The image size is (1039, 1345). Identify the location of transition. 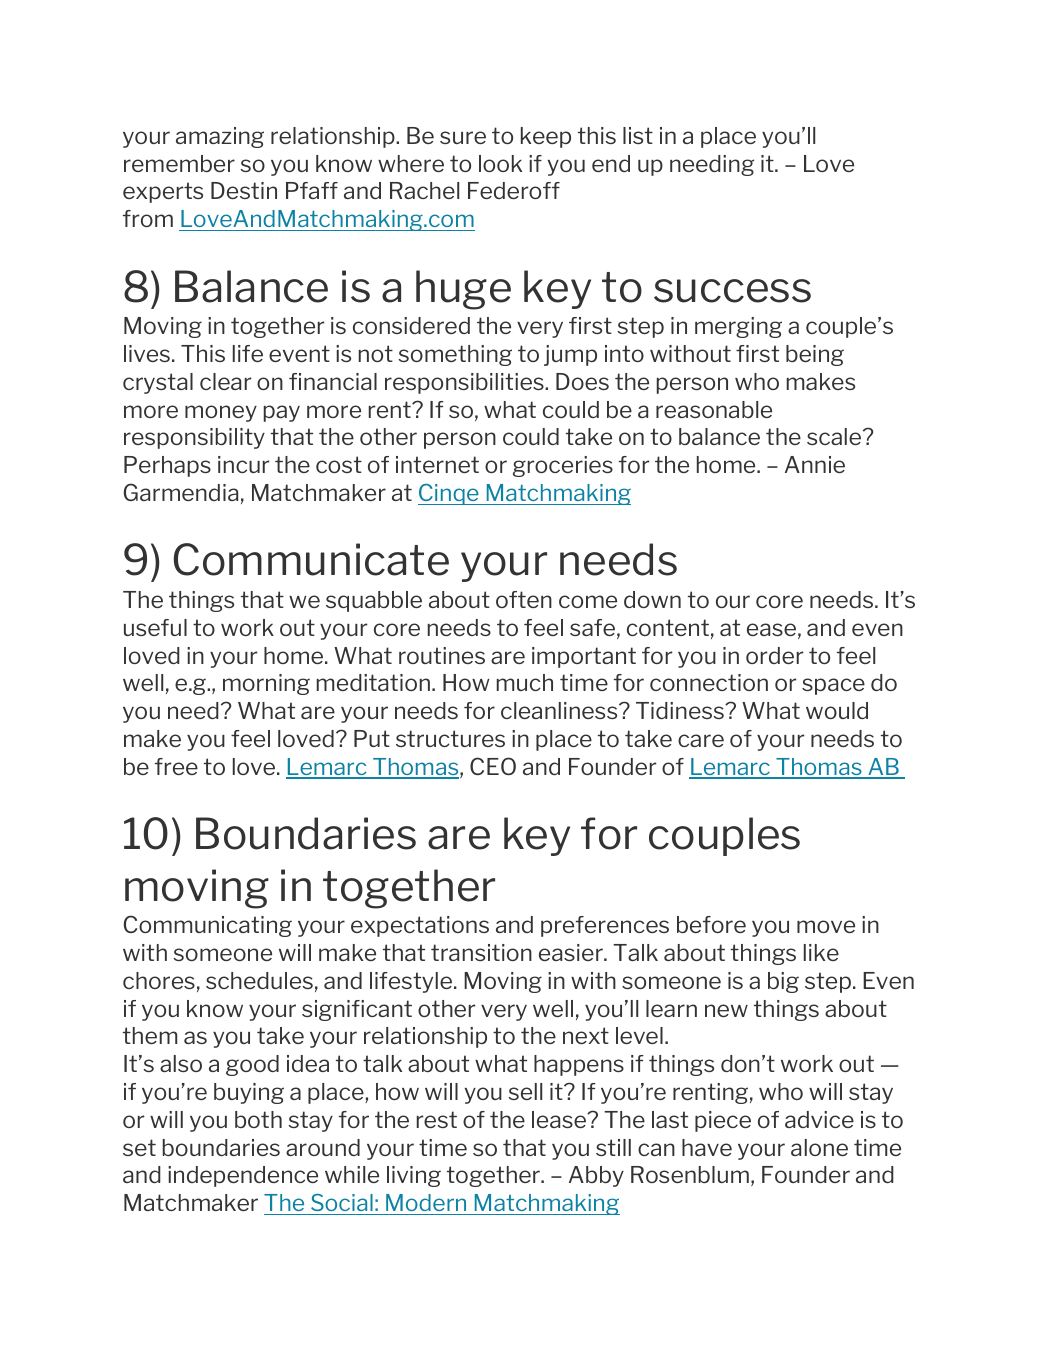
(481, 952).
